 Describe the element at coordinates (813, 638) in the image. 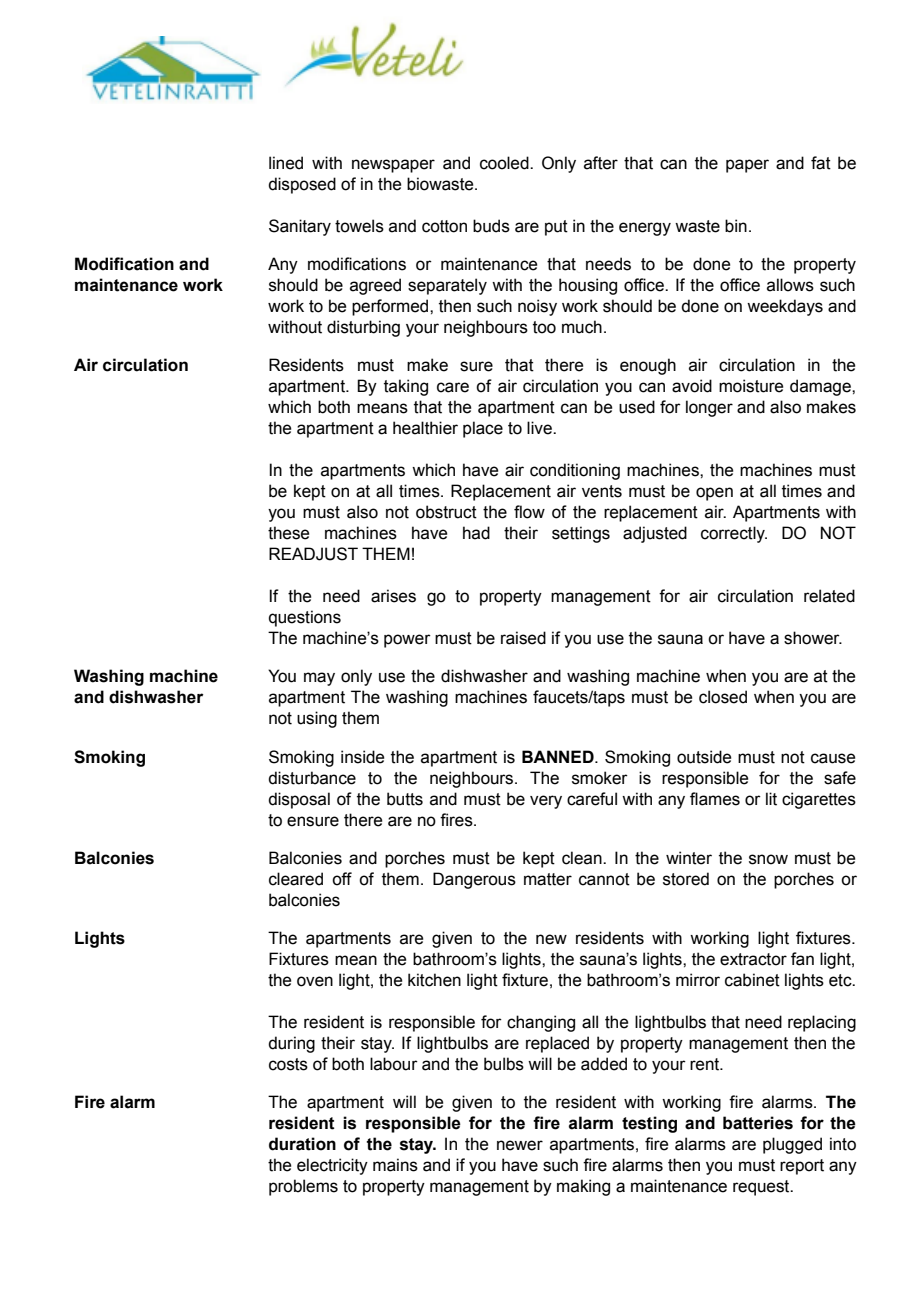

I see `shower` at that location.
